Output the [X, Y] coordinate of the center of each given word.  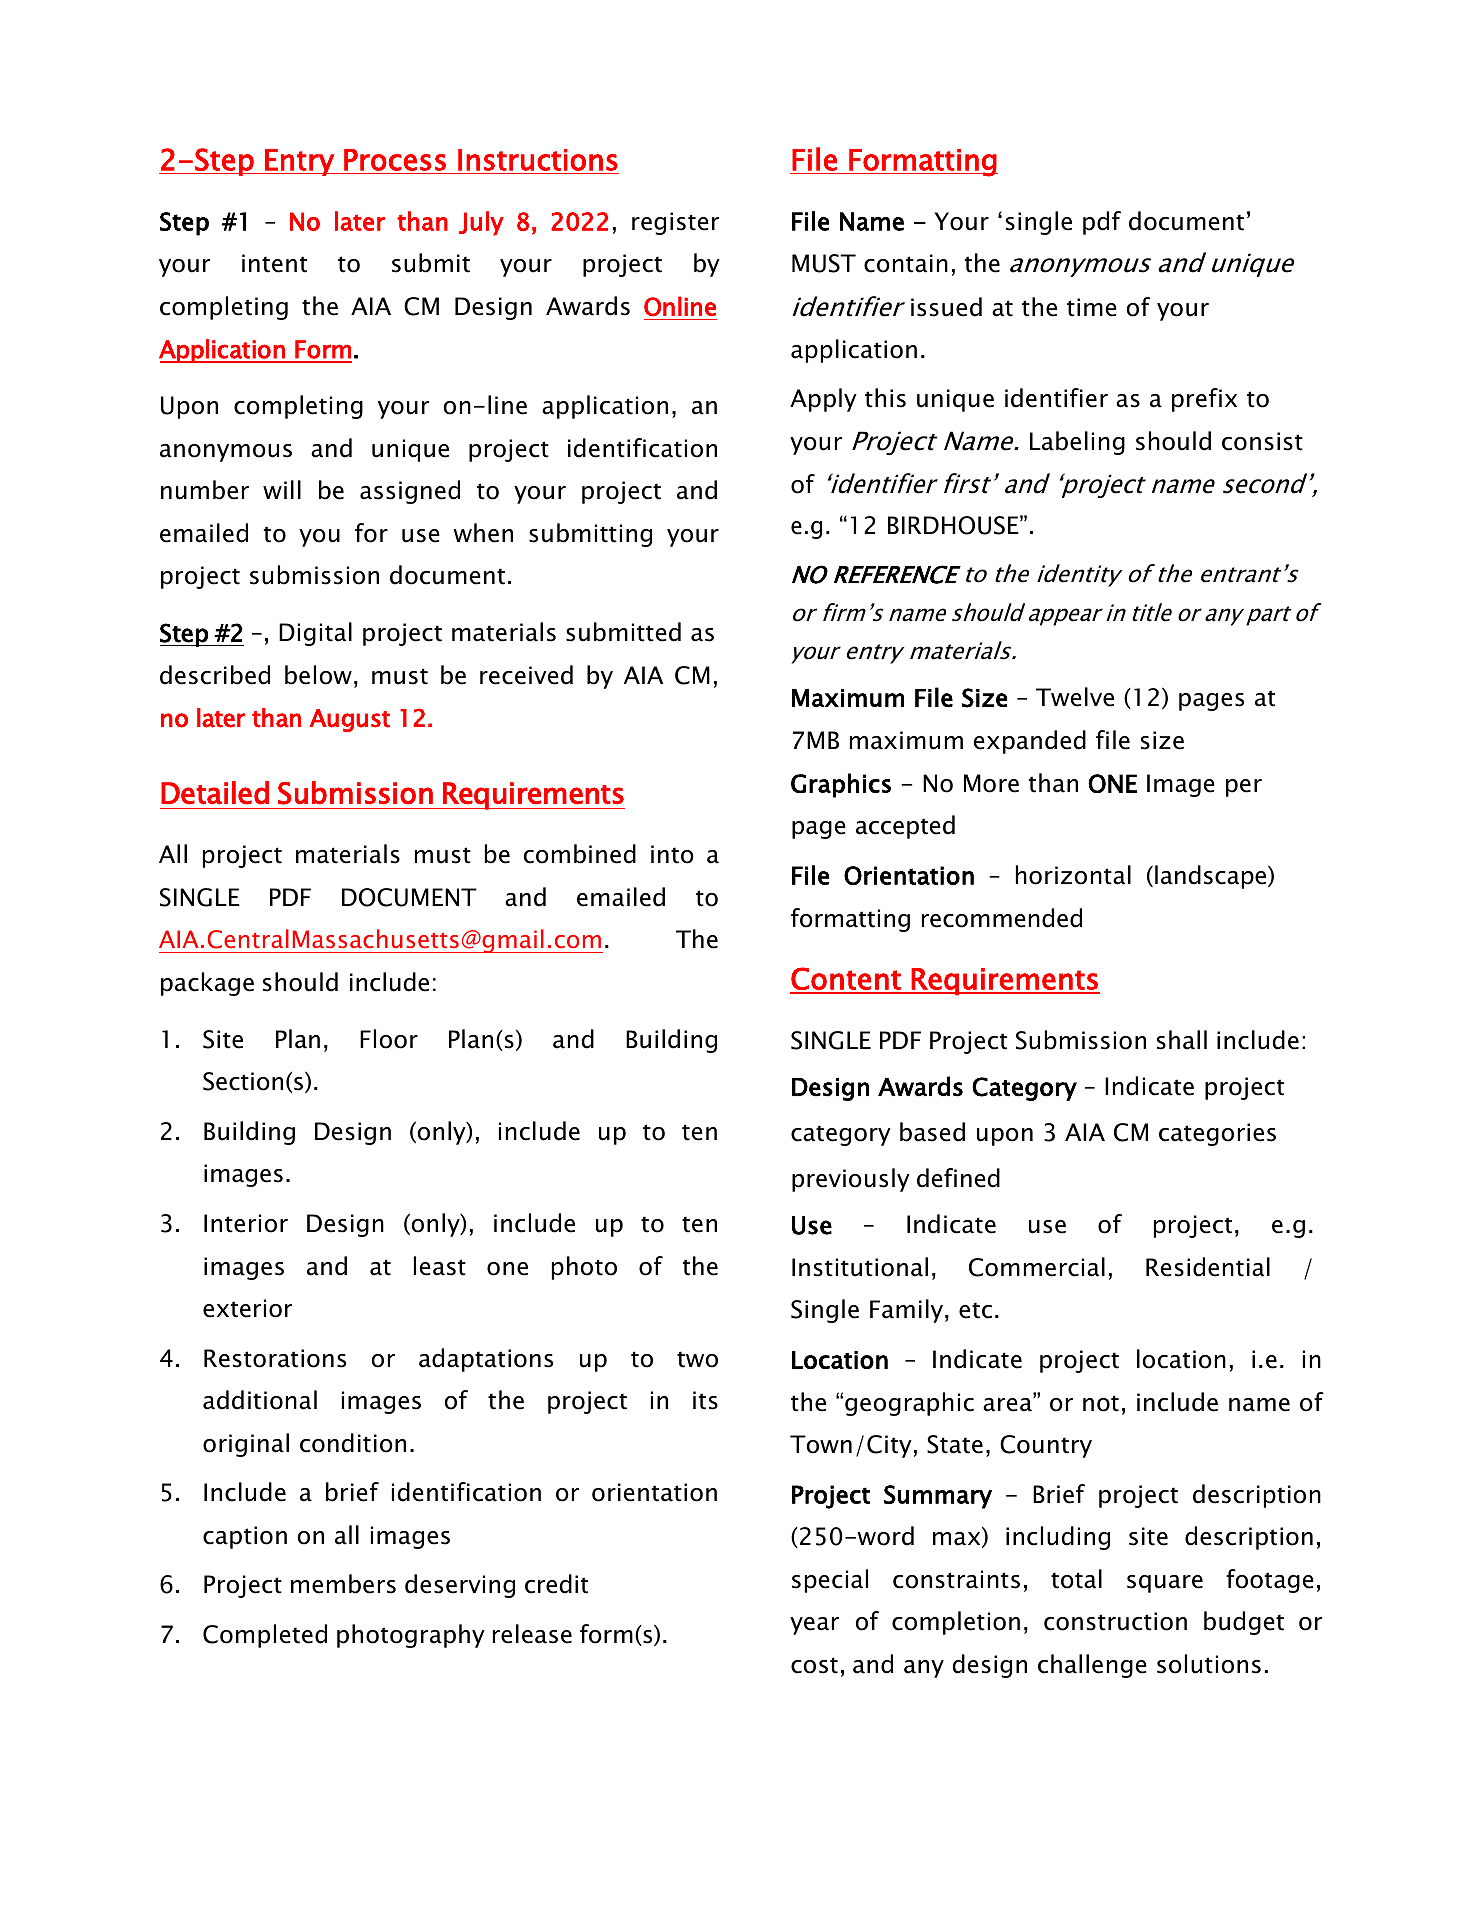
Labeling [1077, 443]
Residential [1208, 1267]
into [672, 854]
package [207, 984]
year [814, 1626]
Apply [823, 400]
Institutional [860, 1267]
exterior [247, 1308]
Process [395, 160]
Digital [315, 634]
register [675, 223]
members [343, 1584]
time [1092, 307]
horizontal [1073, 875]
